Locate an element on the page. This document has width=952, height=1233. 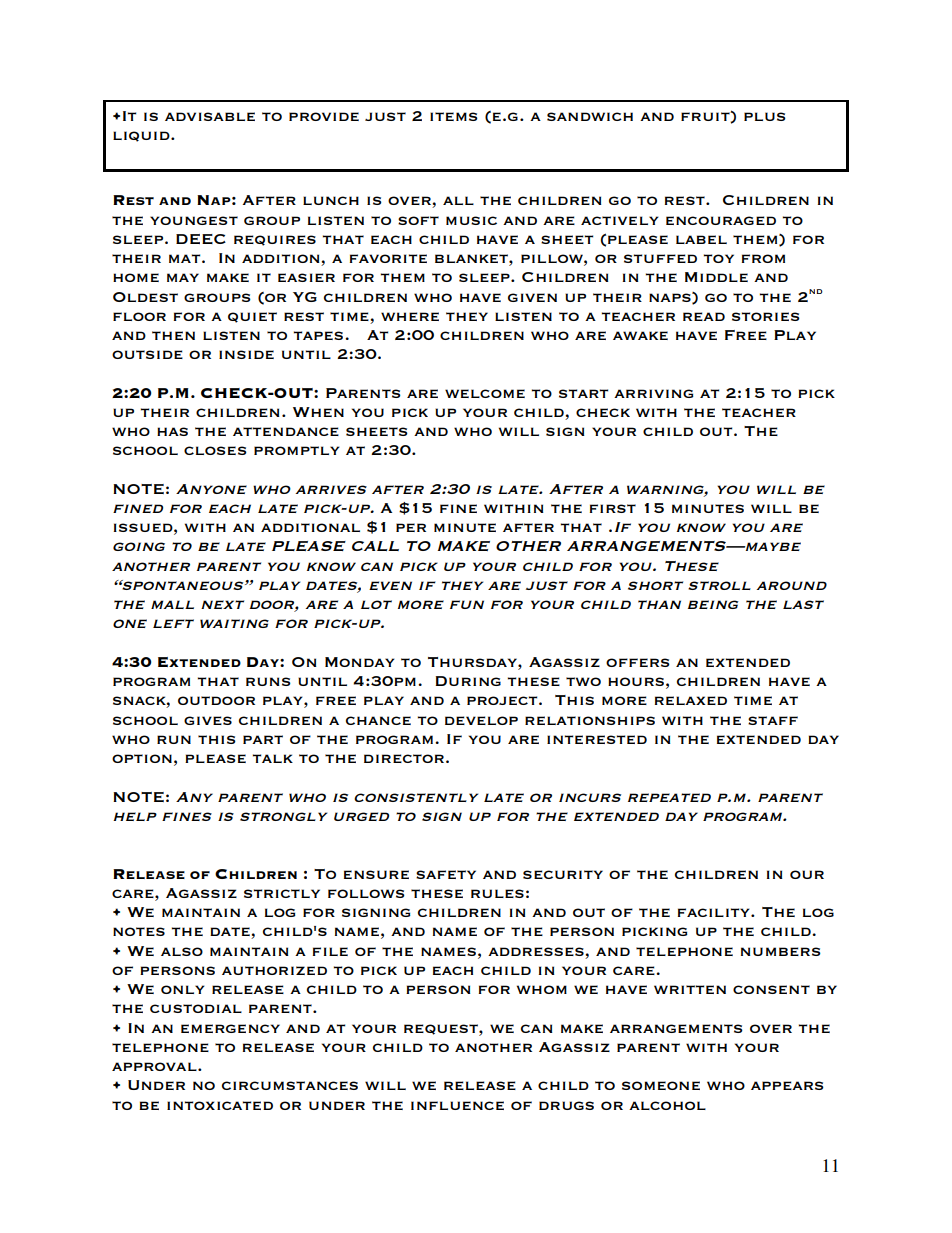
runs is located at coordinates (268, 681).
